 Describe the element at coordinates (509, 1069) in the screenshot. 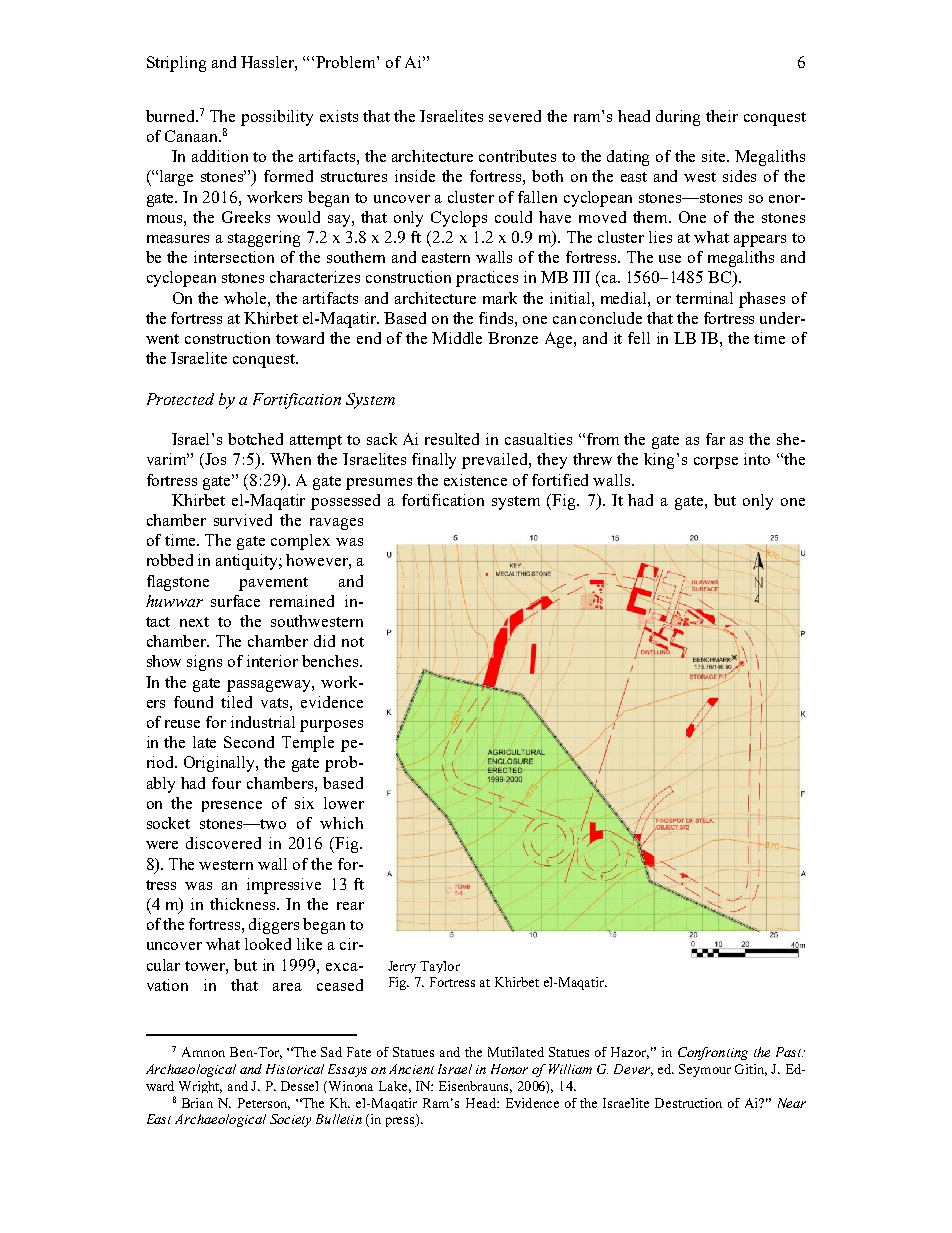

I see `Honor` at that location.
